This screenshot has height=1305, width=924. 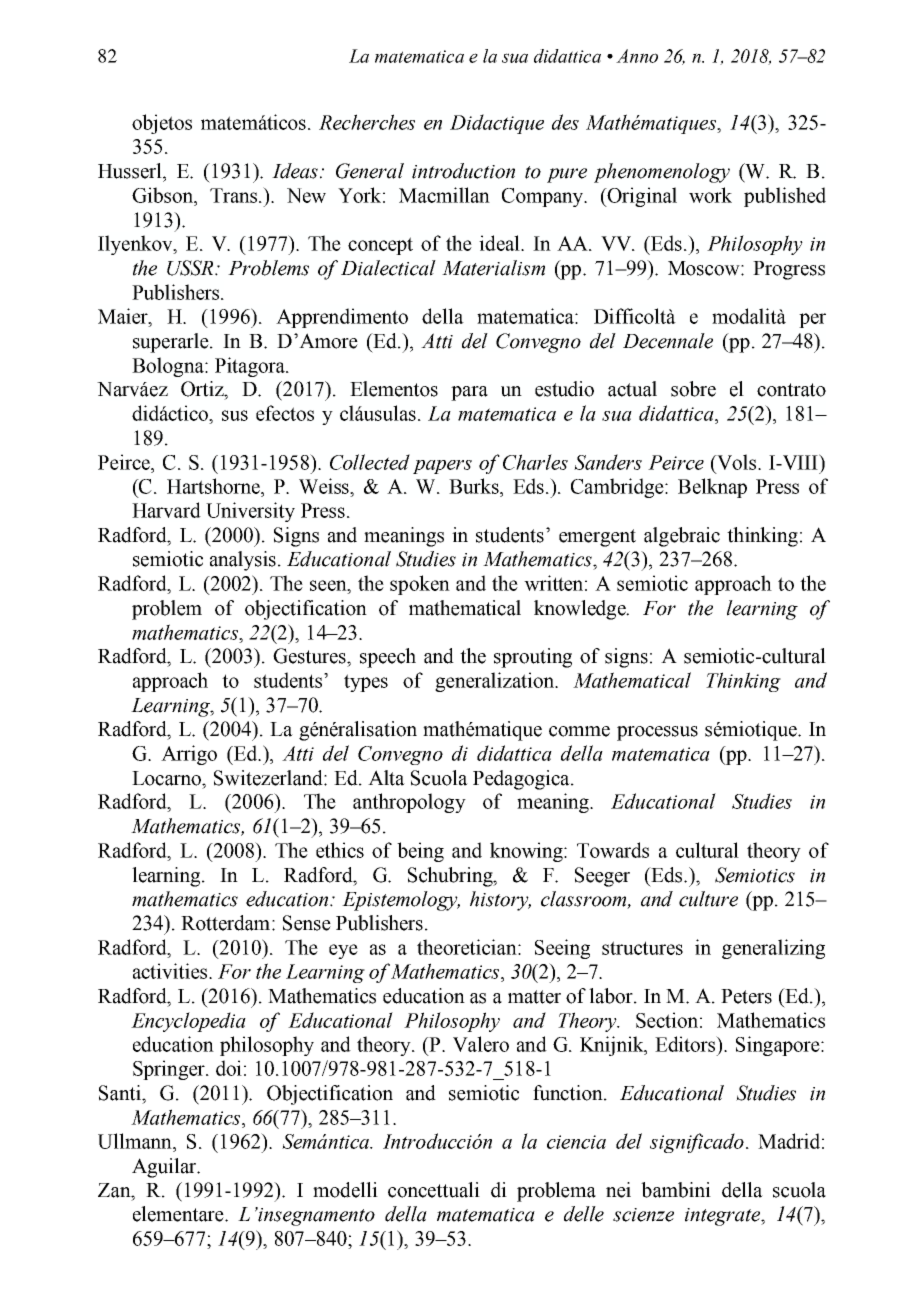 What do you see at coordinates (697, 1143) in the screenshot?
I see `significado` at bounding box center [697, 1143].
